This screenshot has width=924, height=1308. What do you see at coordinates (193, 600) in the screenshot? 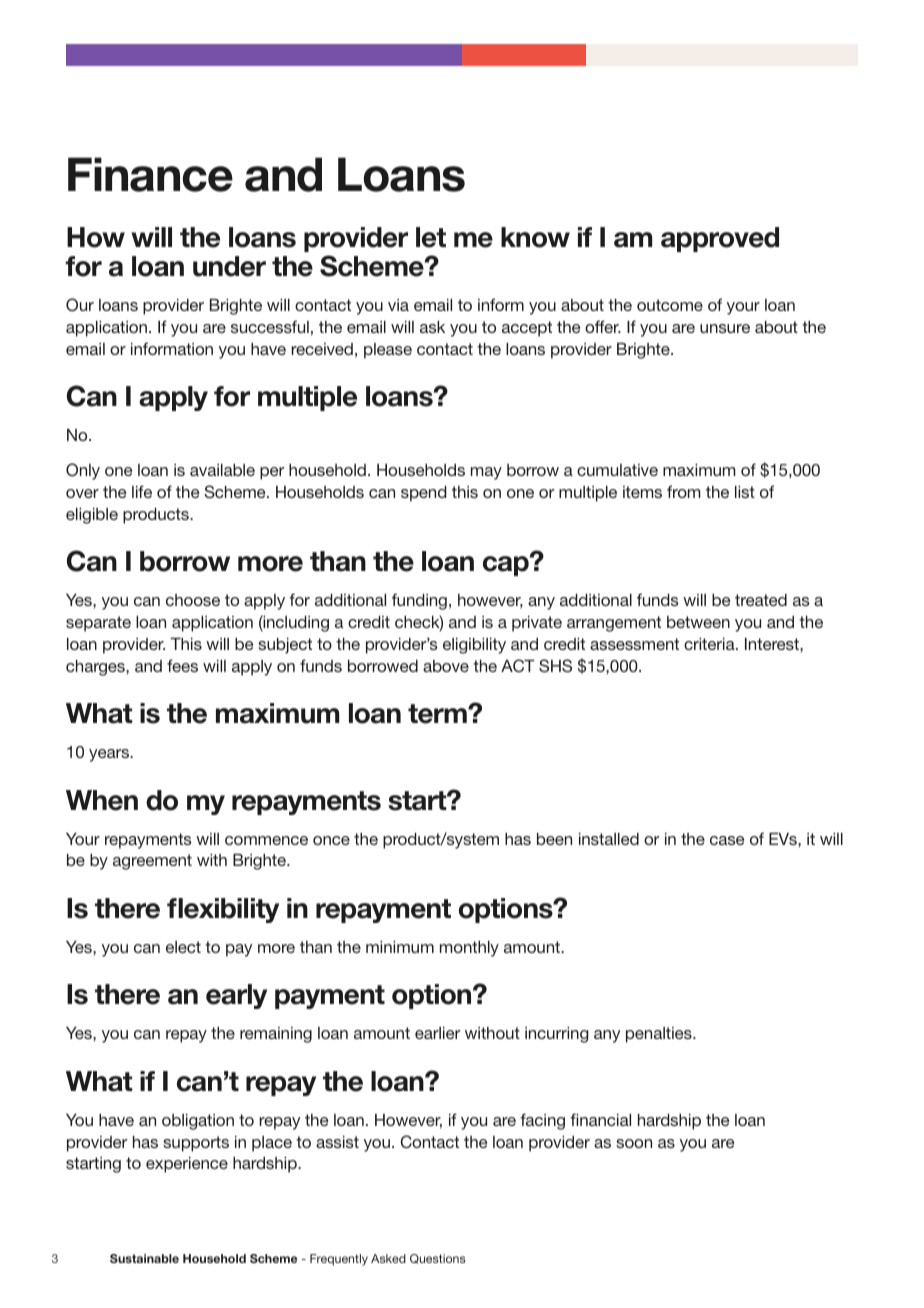
I see `choose` at bounding box center [193, 600].
